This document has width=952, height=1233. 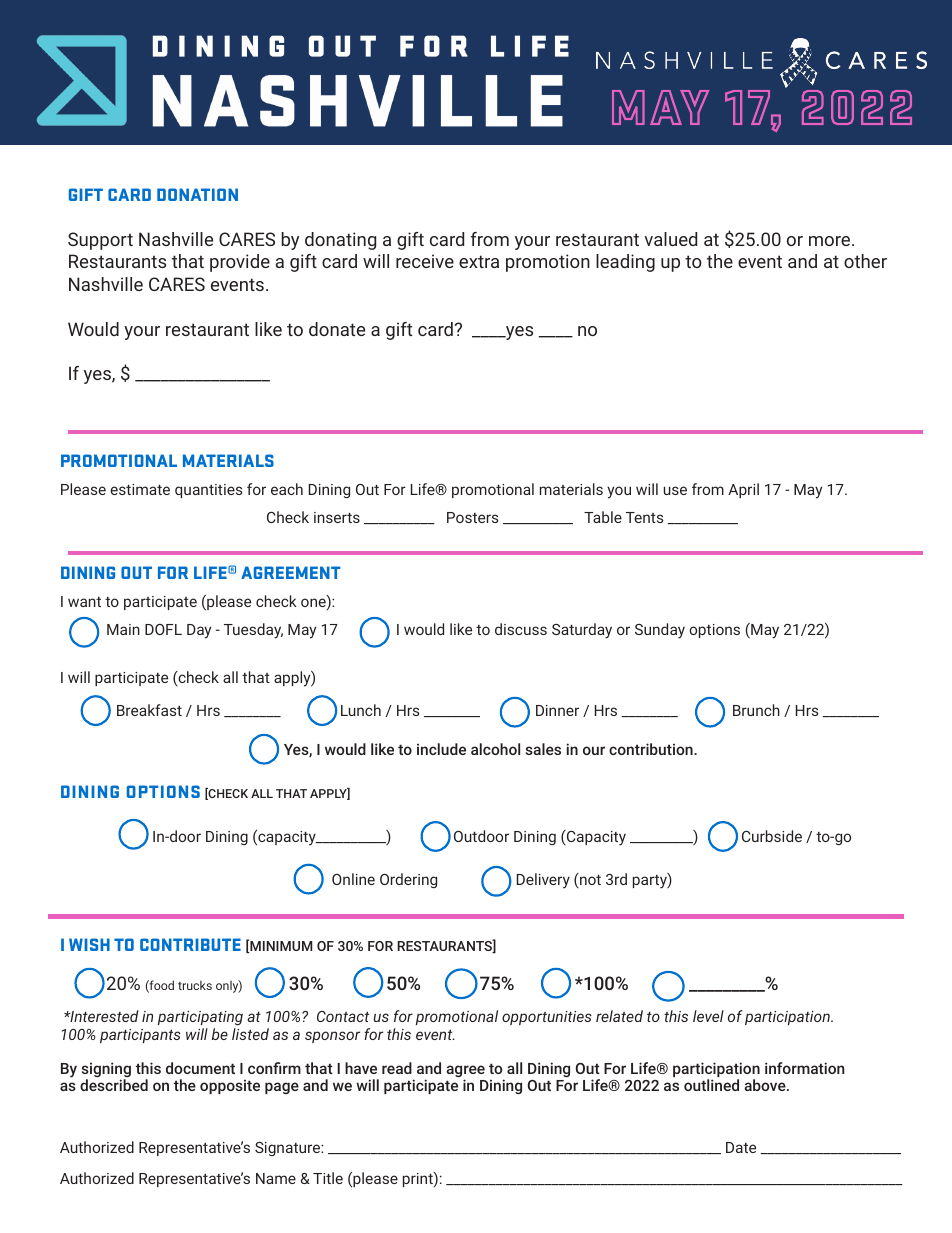 What do you see at coordinates (756, 710) in the document?
I see `Brunch` at bounding box center [756, 710].
